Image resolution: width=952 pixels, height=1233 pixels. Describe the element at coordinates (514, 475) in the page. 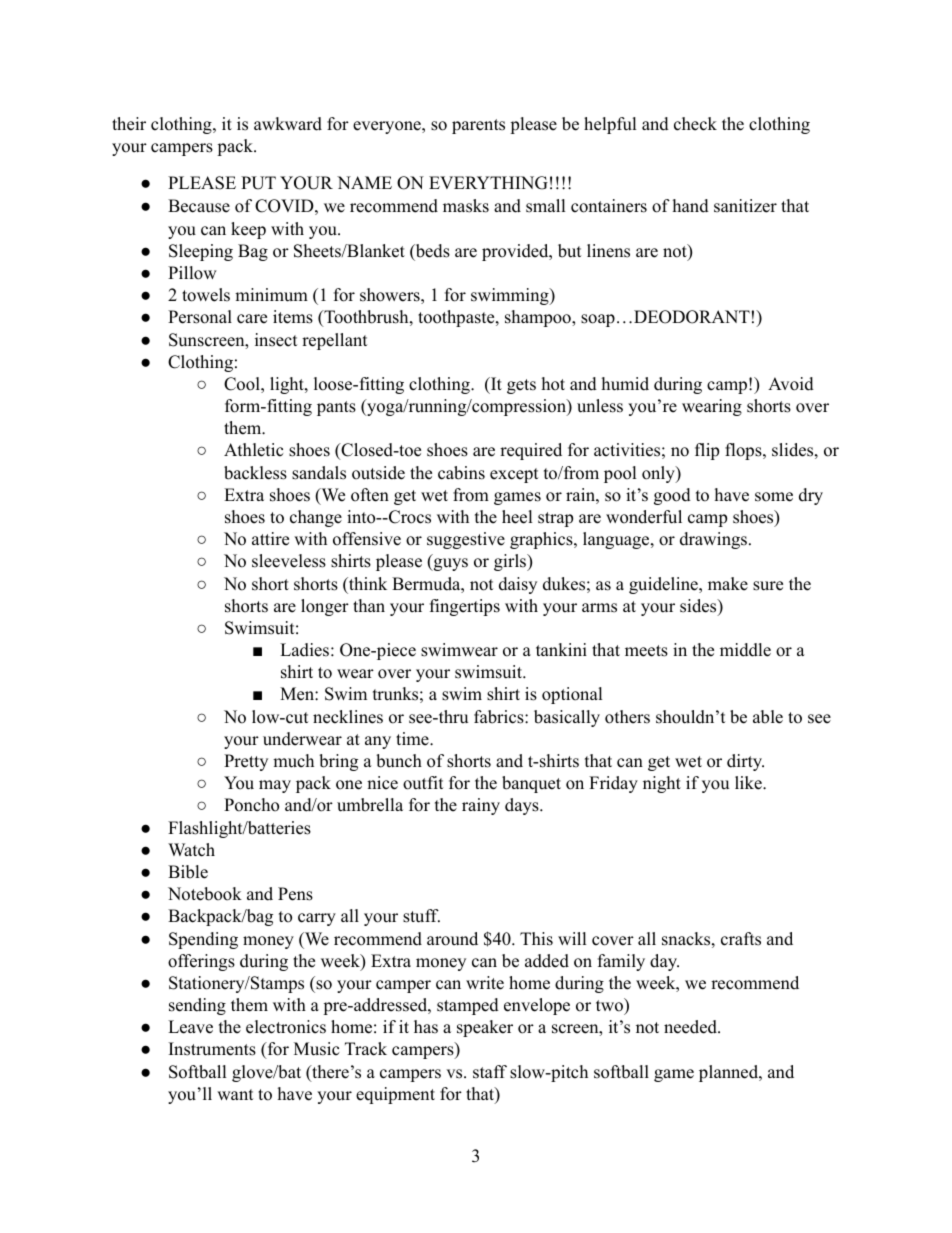

I see `except` at that location.
